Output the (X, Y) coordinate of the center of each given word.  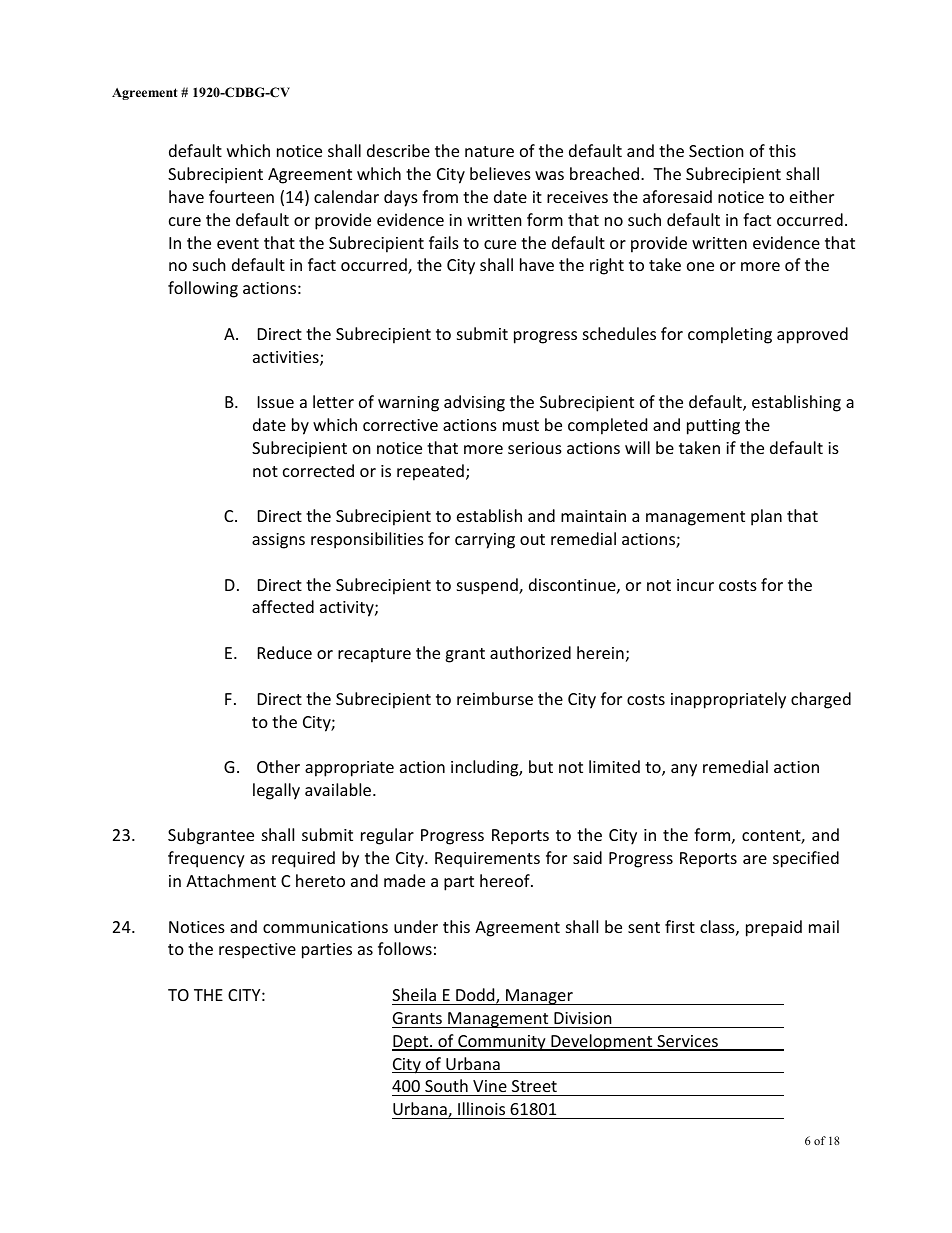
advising (474, 403)
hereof (506, 880)
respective (257, 951)
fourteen (241, 196)
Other (278, 766)
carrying (485, 541)
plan (766, 517)
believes (500, 173)
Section (716, 151)
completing (730, 335)
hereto (320, 880)
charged (821, 700)
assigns (278, 541)
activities (287, 358)
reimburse (495, 698)
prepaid (774, 928)
